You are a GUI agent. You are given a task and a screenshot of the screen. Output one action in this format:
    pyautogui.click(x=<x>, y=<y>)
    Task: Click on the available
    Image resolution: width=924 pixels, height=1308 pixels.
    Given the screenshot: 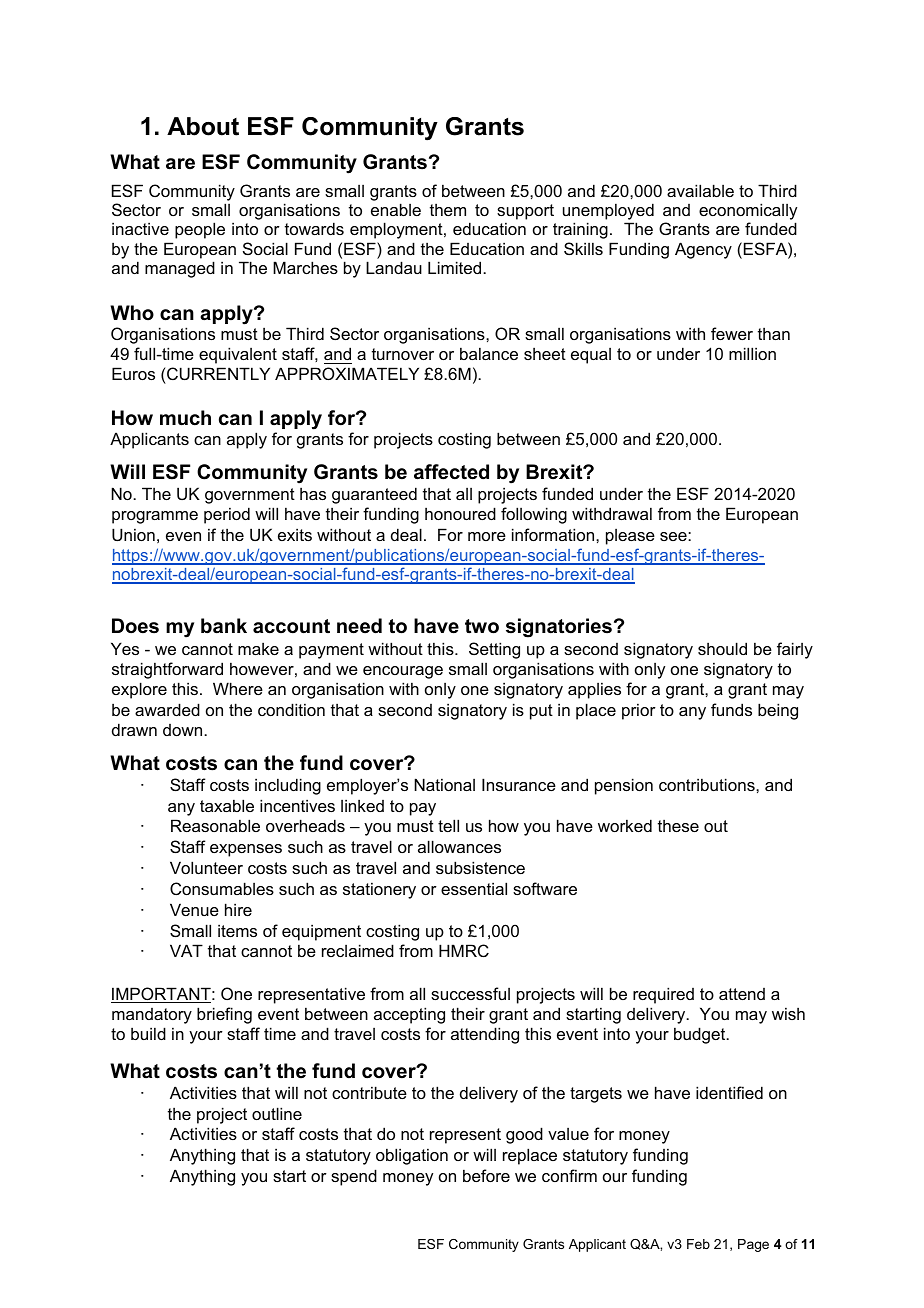 What is the action you would take?
    pyautogui.click(x=700, y=190)
